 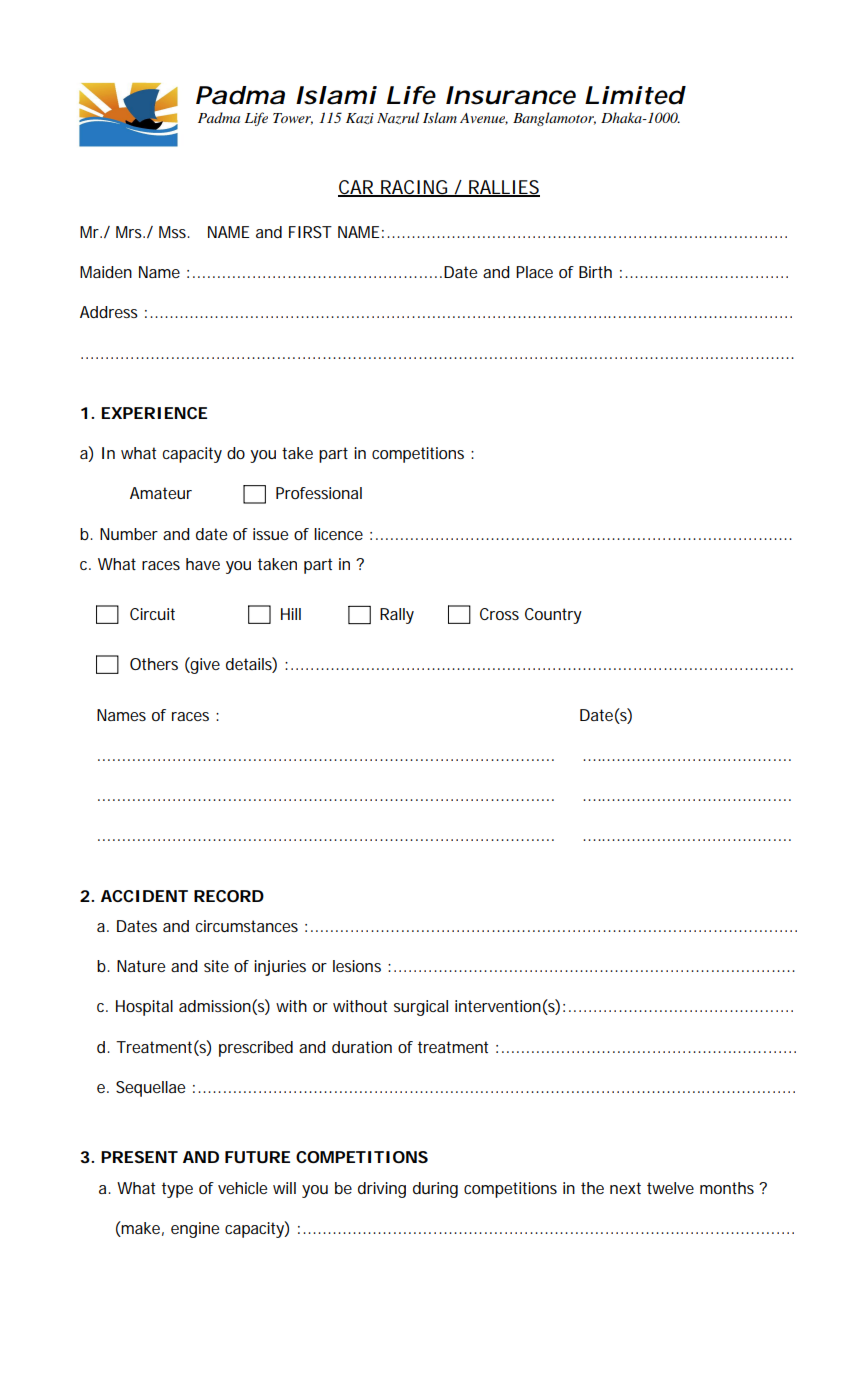 I want to click on Birth, so click(x=595, y=272).
